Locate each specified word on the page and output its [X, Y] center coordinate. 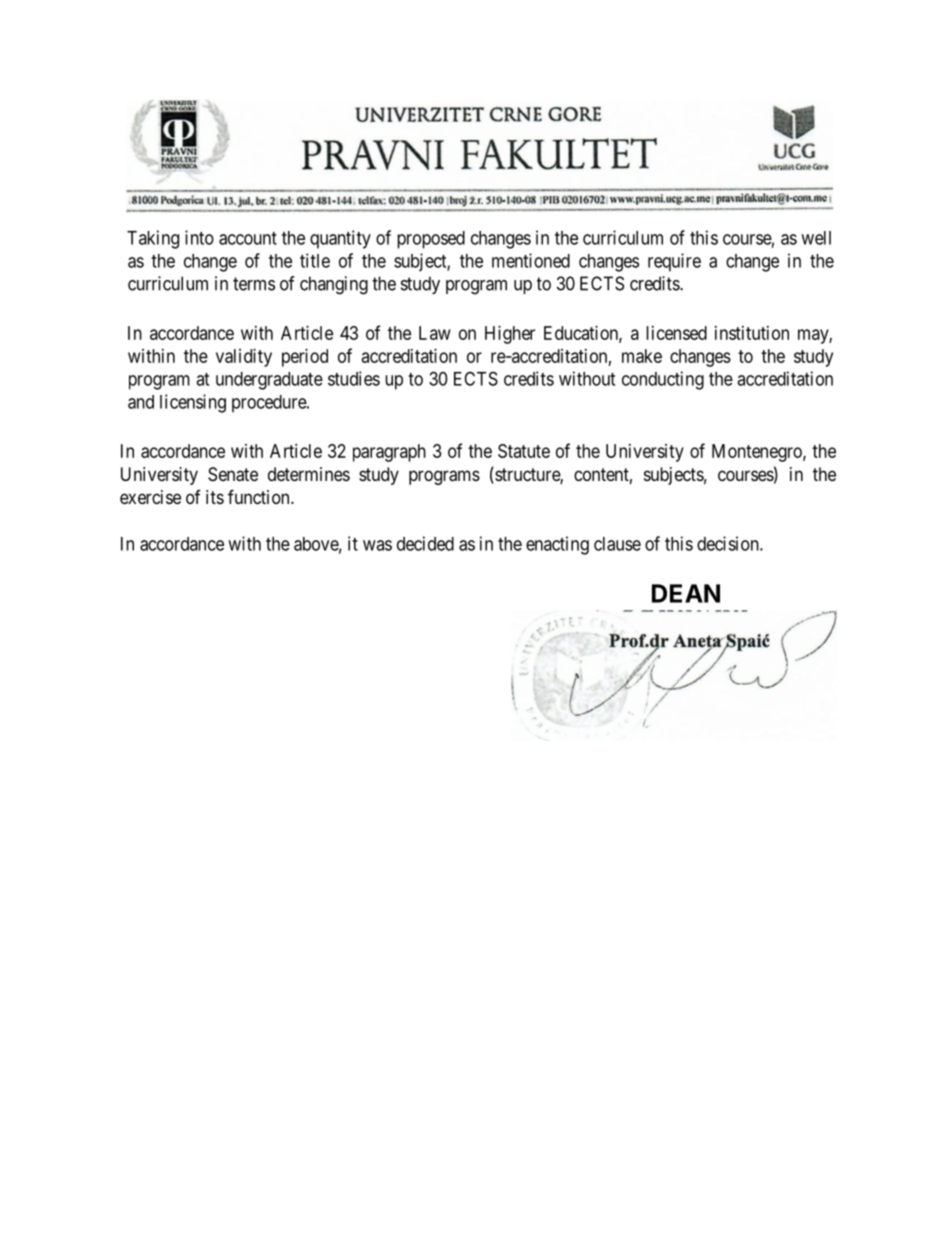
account [248, 238]
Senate [233, 474]
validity [244, 358]
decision [729, 543]
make [642, 356]
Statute [524, 451]
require [674, 262]
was [377, 545]
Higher [510, 335]
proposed [431, 240]
